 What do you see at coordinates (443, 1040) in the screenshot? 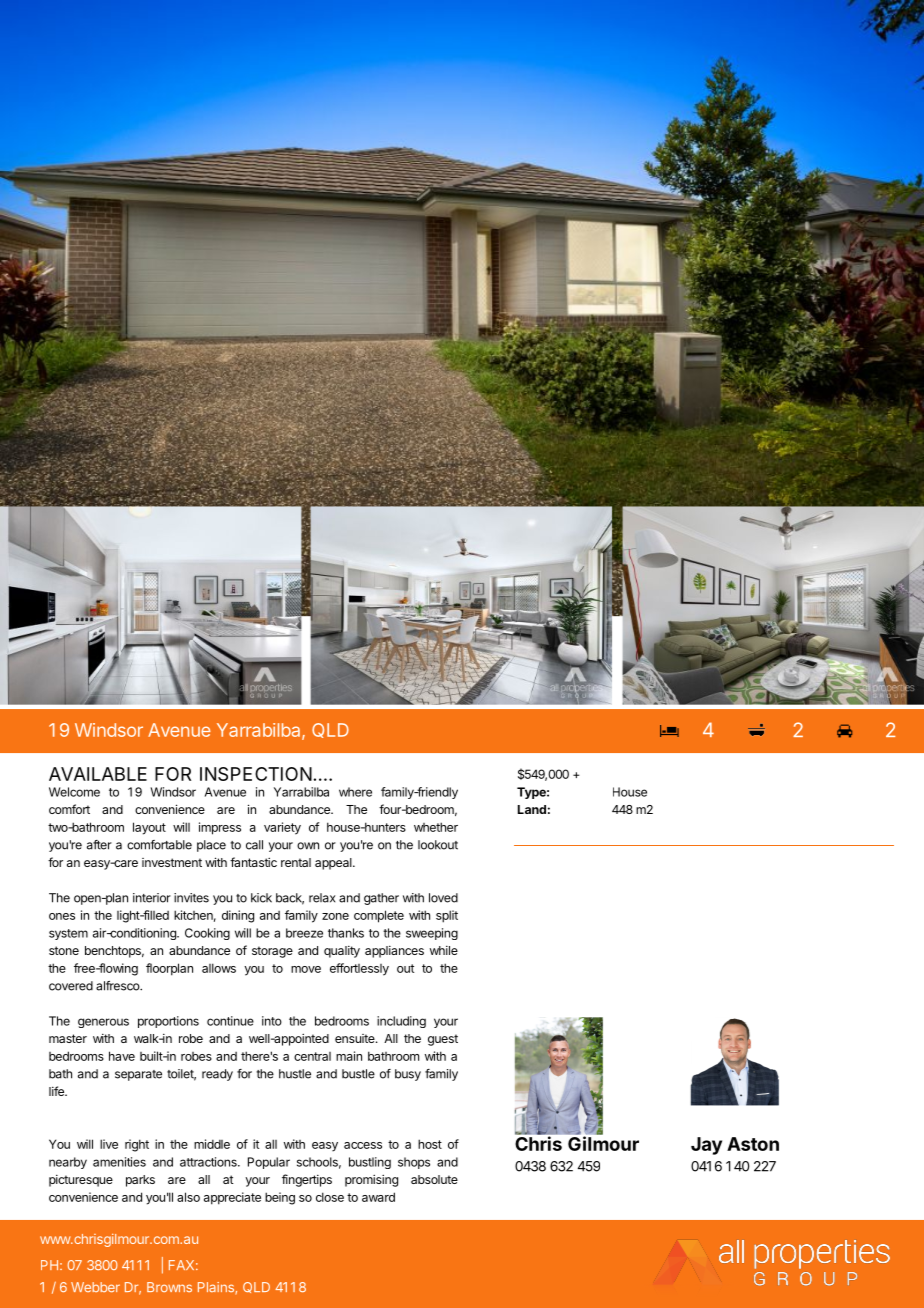
I see `guest` at bounding box center [443, 1040].
